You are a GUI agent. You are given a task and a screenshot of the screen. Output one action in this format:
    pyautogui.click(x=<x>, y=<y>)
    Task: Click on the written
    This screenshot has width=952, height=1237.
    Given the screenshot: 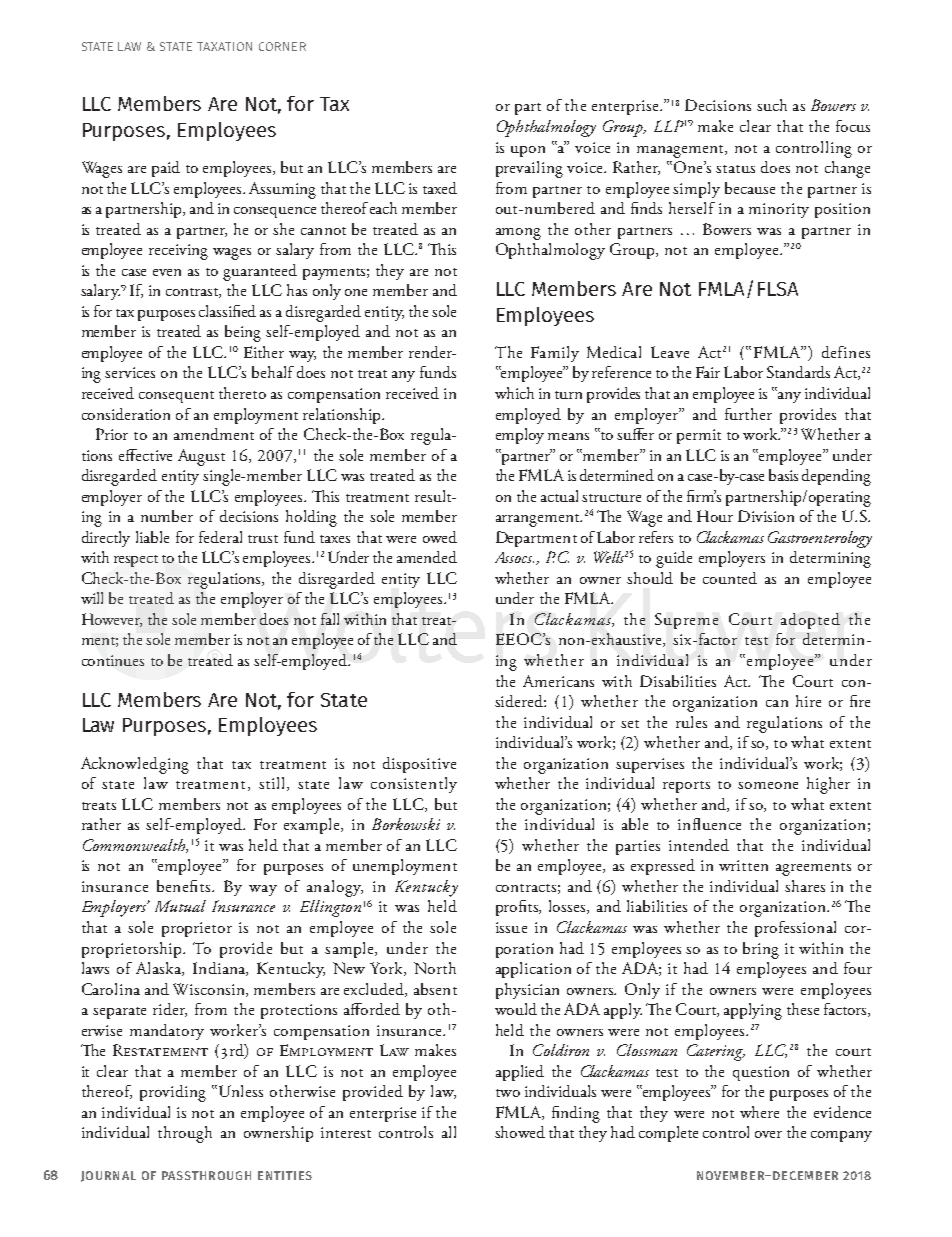 What is the action you would take?
    pyautogui.click(x=743, y=865)
